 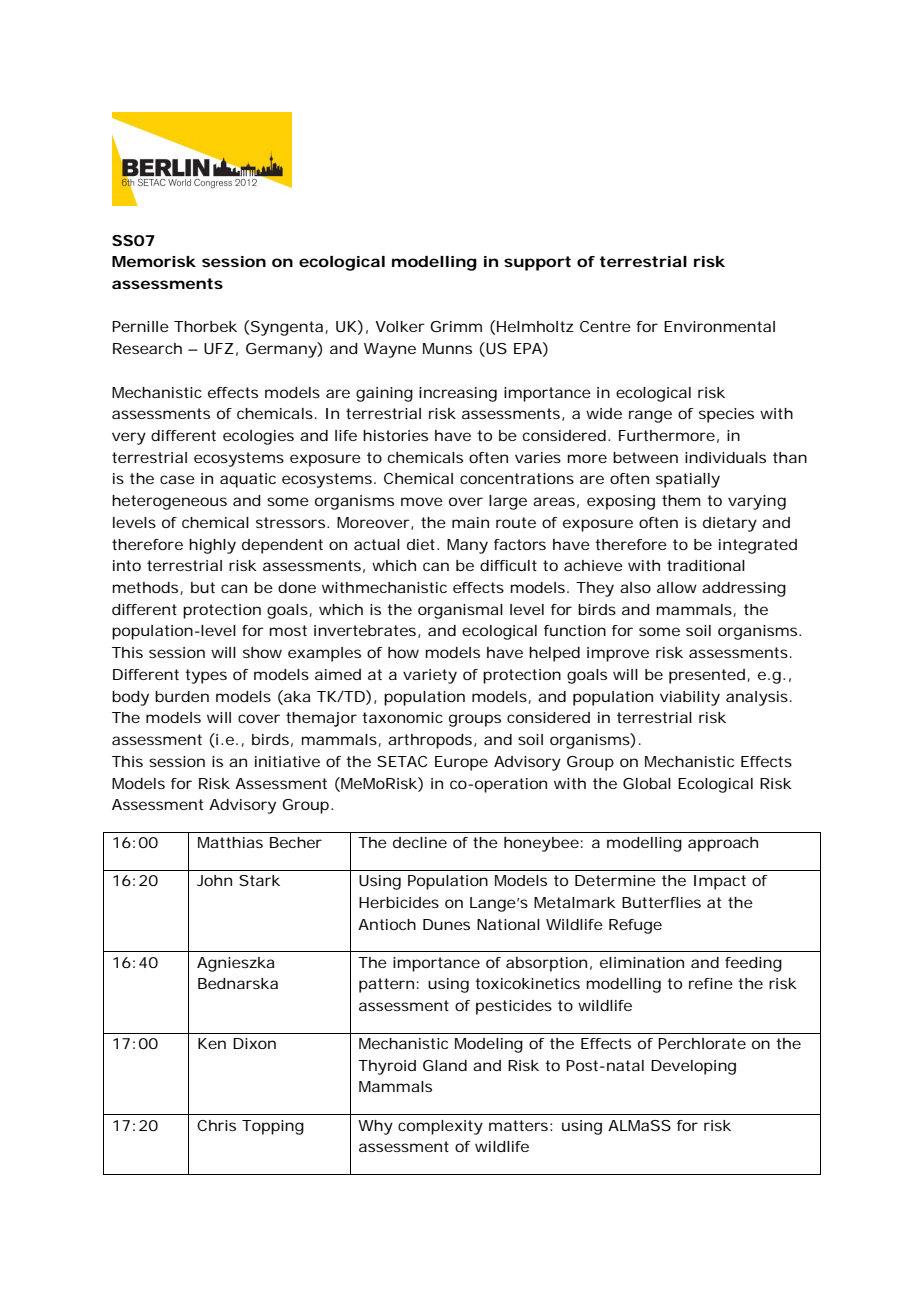 What do you see at coordinates (440, 1127) in the image?
I see `complexity` at bounding box center [440, 1127].
